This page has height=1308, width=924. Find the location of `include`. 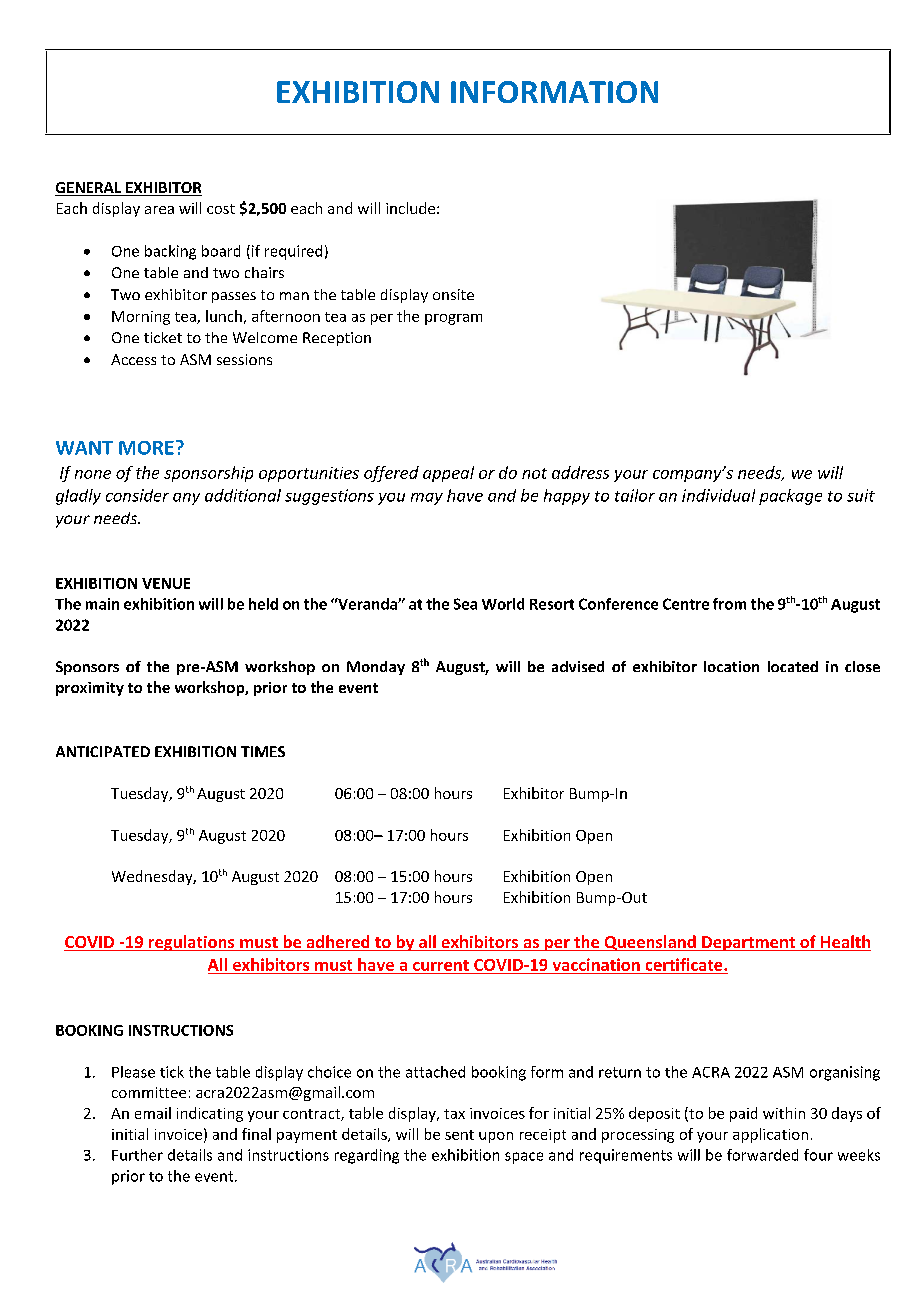

include is located at coordinates (410, 208).
